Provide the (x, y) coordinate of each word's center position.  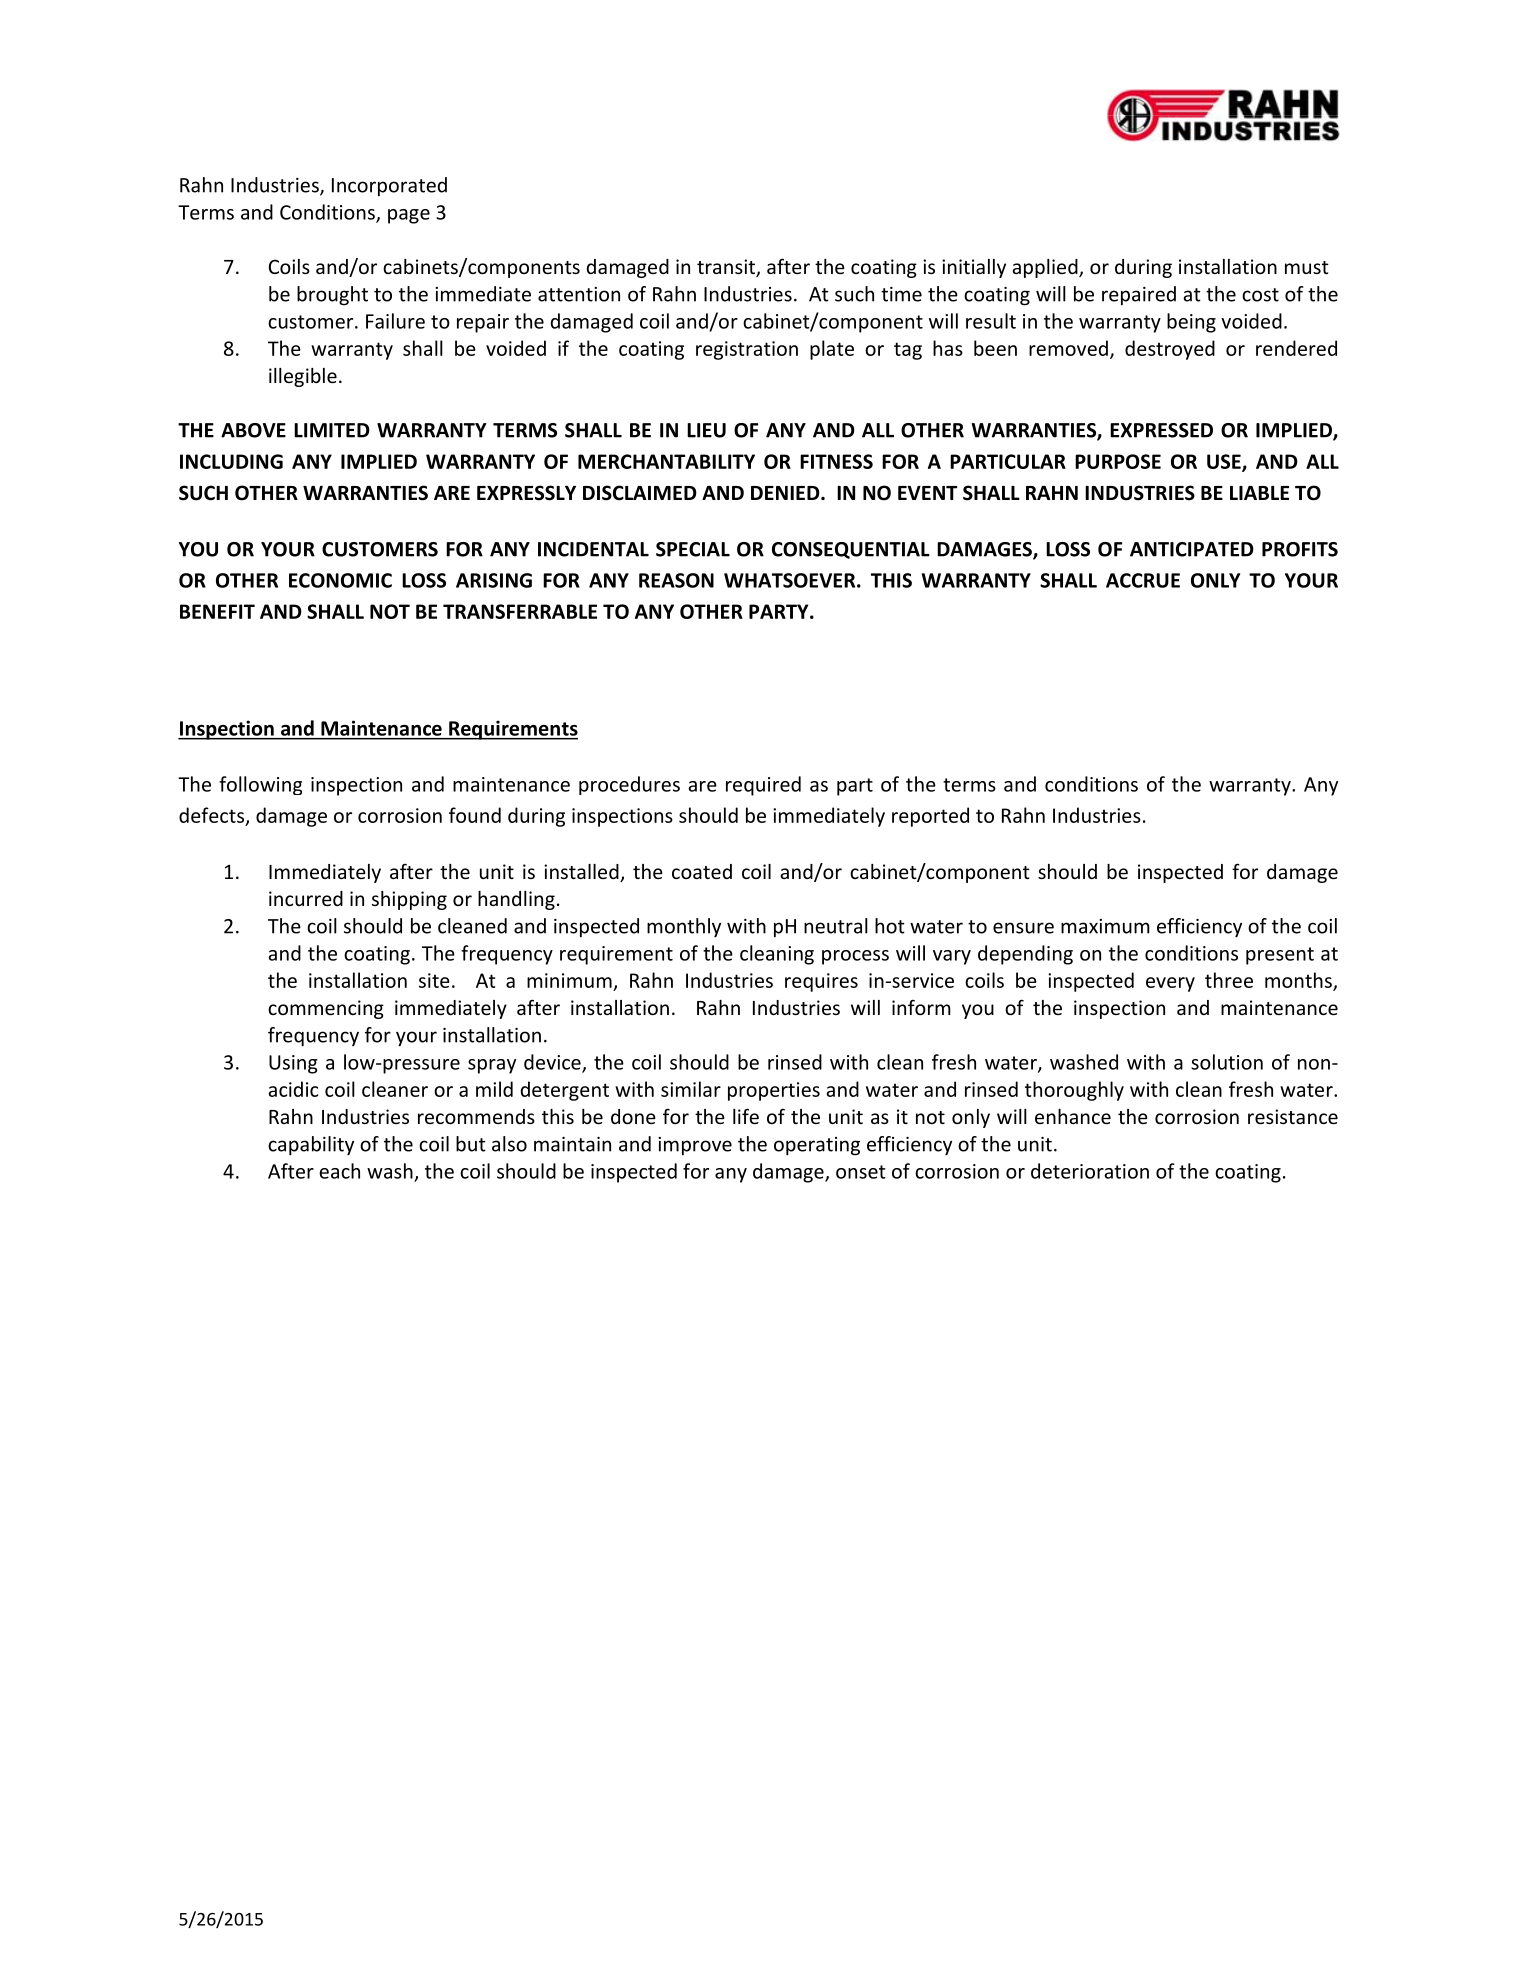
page (409, 216)
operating (817, 1146)
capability (311, 1146)
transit (727, 268)
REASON (676, 580)
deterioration (1090, 1171)
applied (1046, 268)
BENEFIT (217, 611)
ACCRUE (1143, 580)
